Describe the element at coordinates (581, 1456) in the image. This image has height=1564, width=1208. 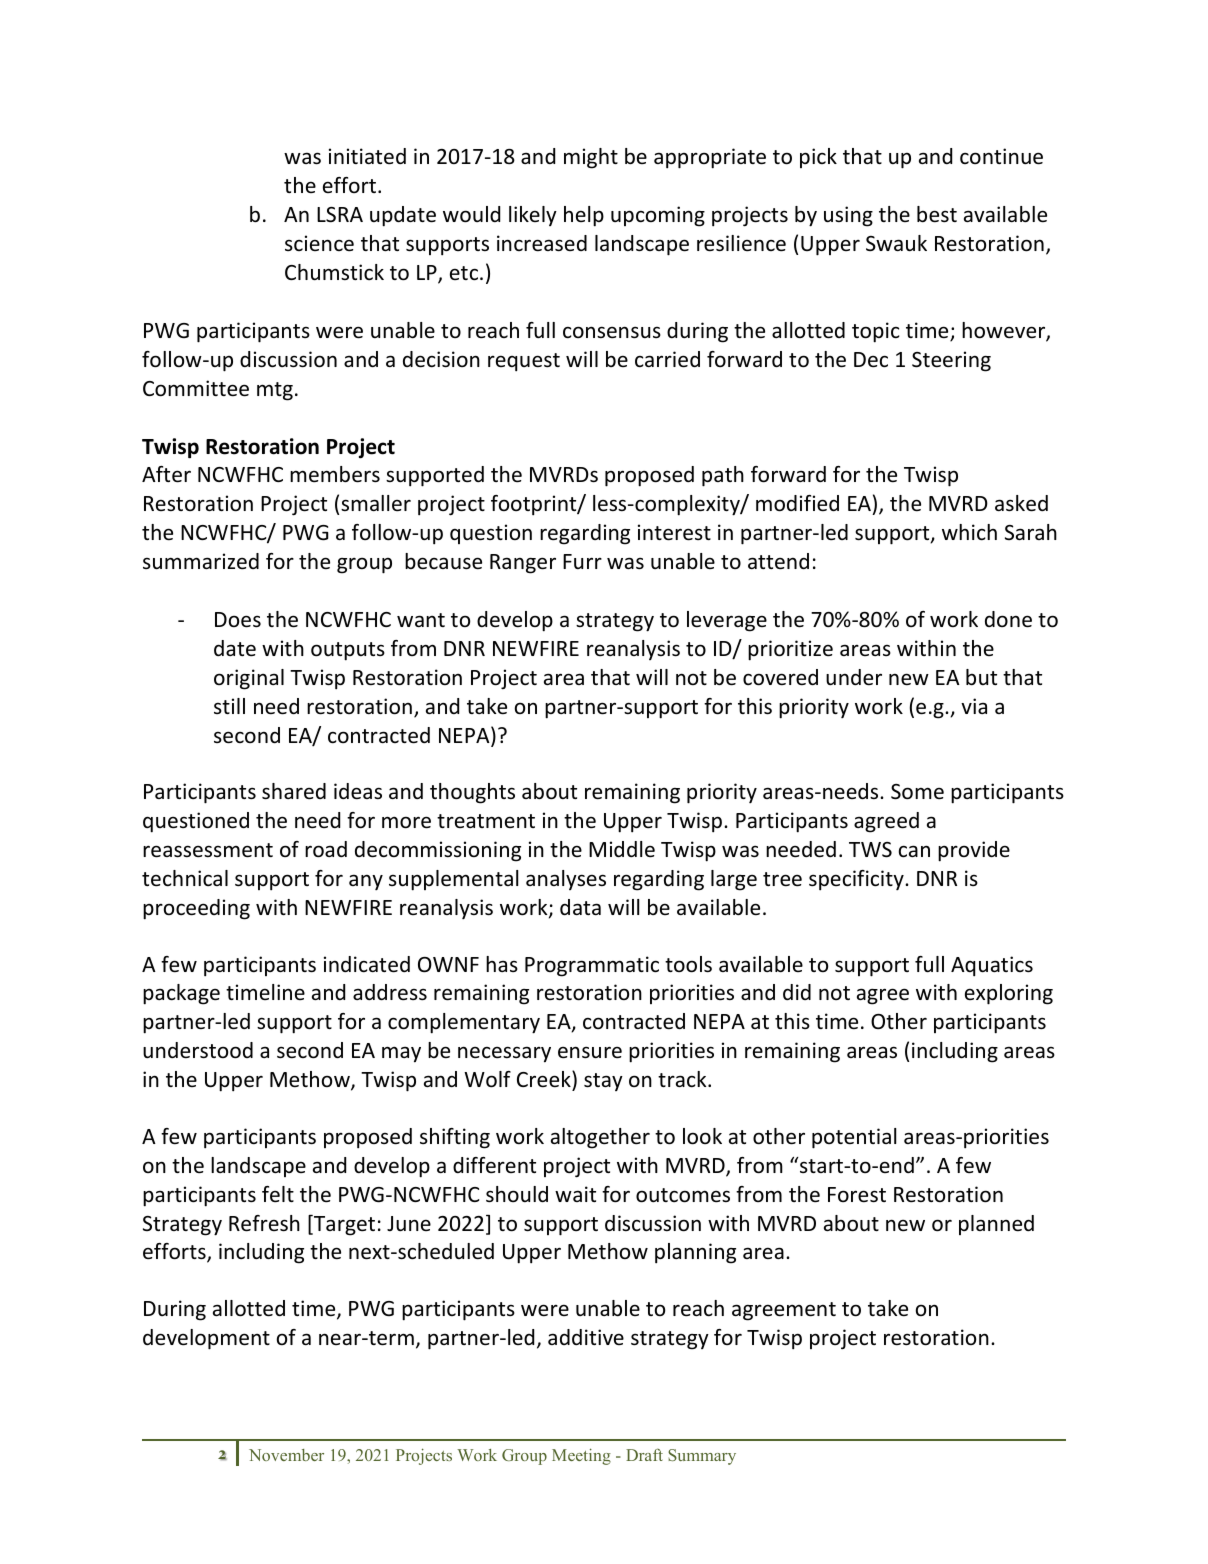
I see `Meeting` at that location.
